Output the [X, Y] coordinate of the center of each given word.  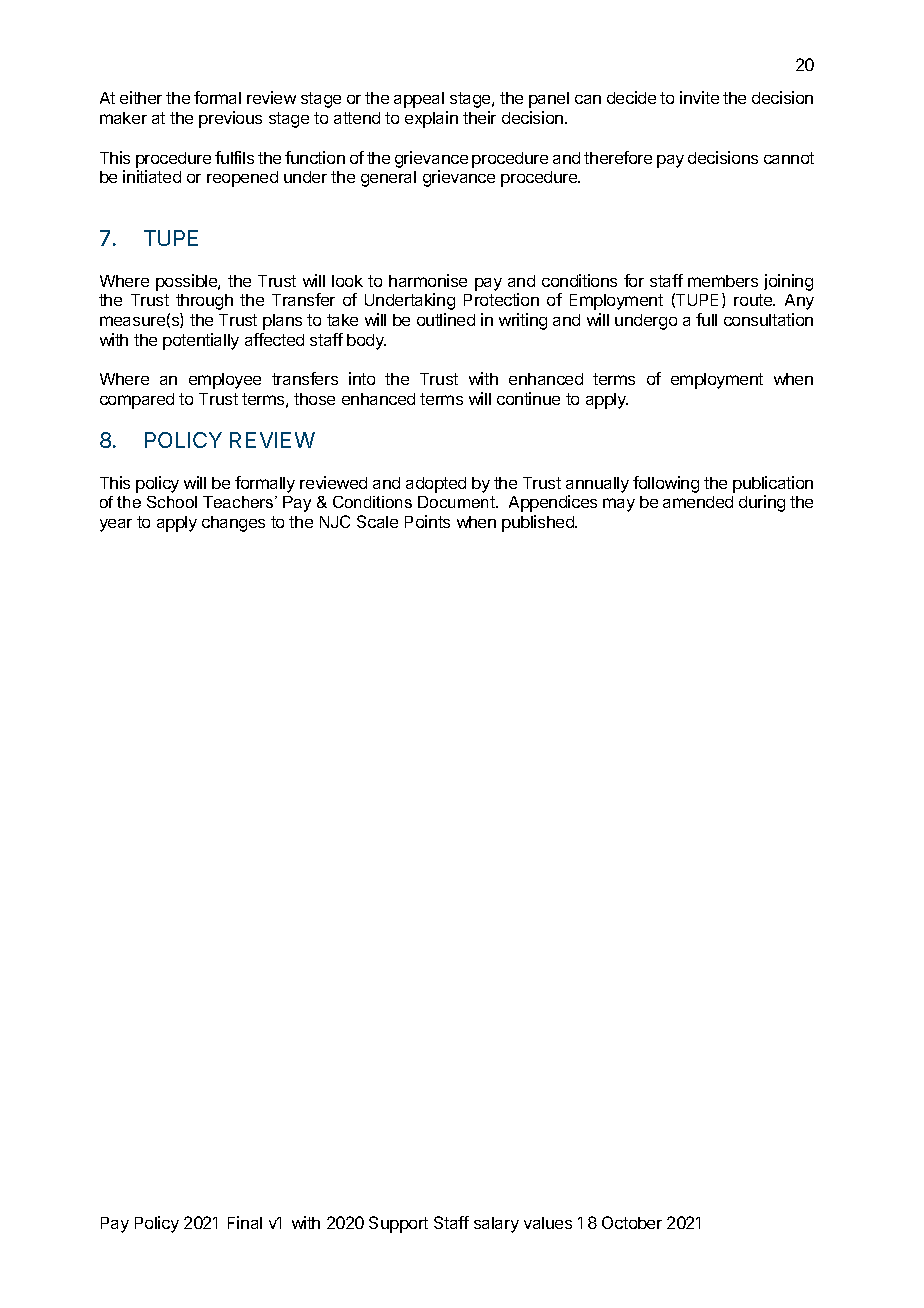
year [116, 525]
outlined [446, 319]
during [762, 503]
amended [698, 502]
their [479, 117]
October [632, 1222]
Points [427, 521]
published [539, 523]
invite [699, 97]
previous [230, 119]
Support [398, 1224]
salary [496, 1225]
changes [233, 524]
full [706, 319]
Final [245, 1222]
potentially [201, 341]
